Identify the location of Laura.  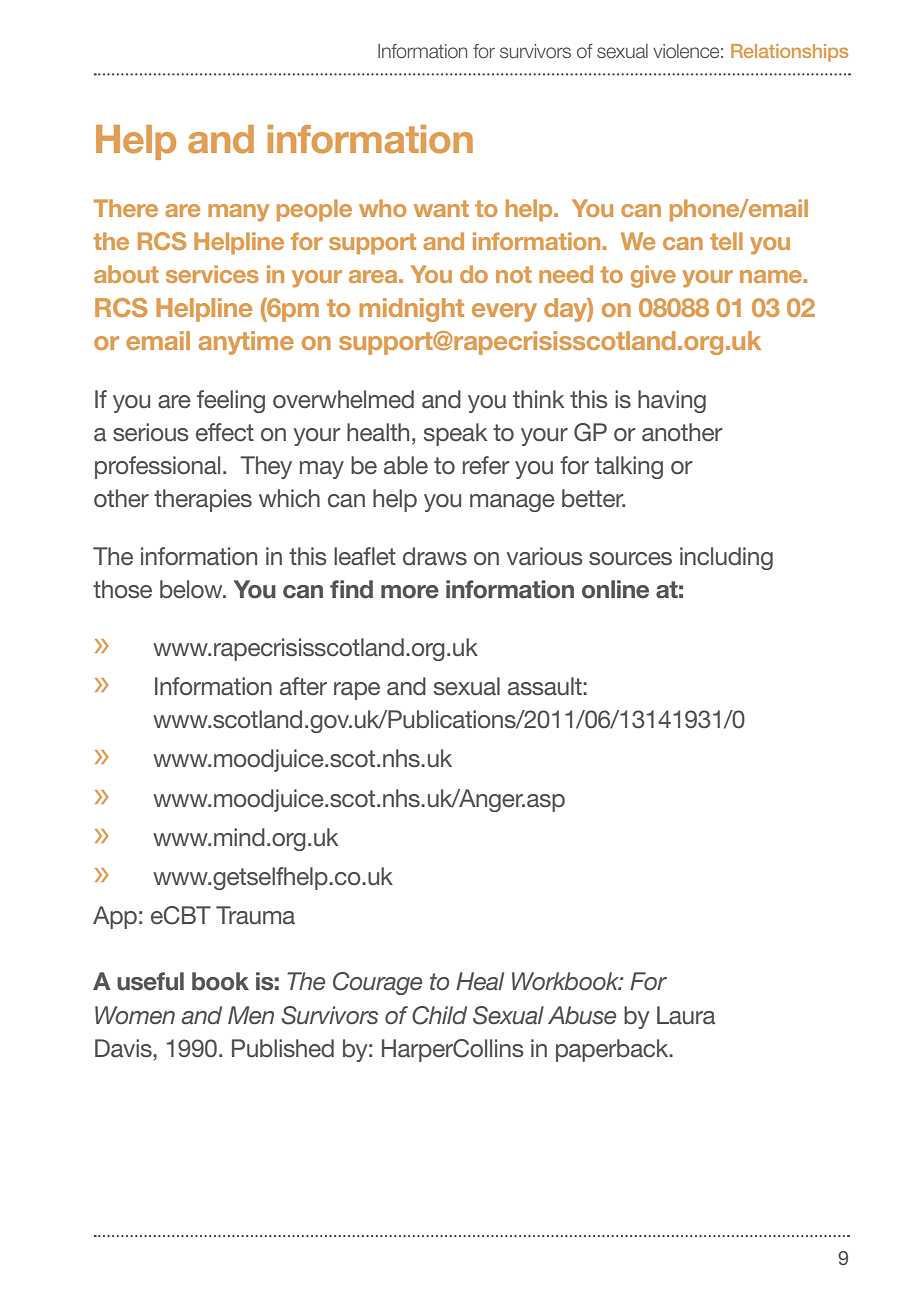
(686, 1015).
